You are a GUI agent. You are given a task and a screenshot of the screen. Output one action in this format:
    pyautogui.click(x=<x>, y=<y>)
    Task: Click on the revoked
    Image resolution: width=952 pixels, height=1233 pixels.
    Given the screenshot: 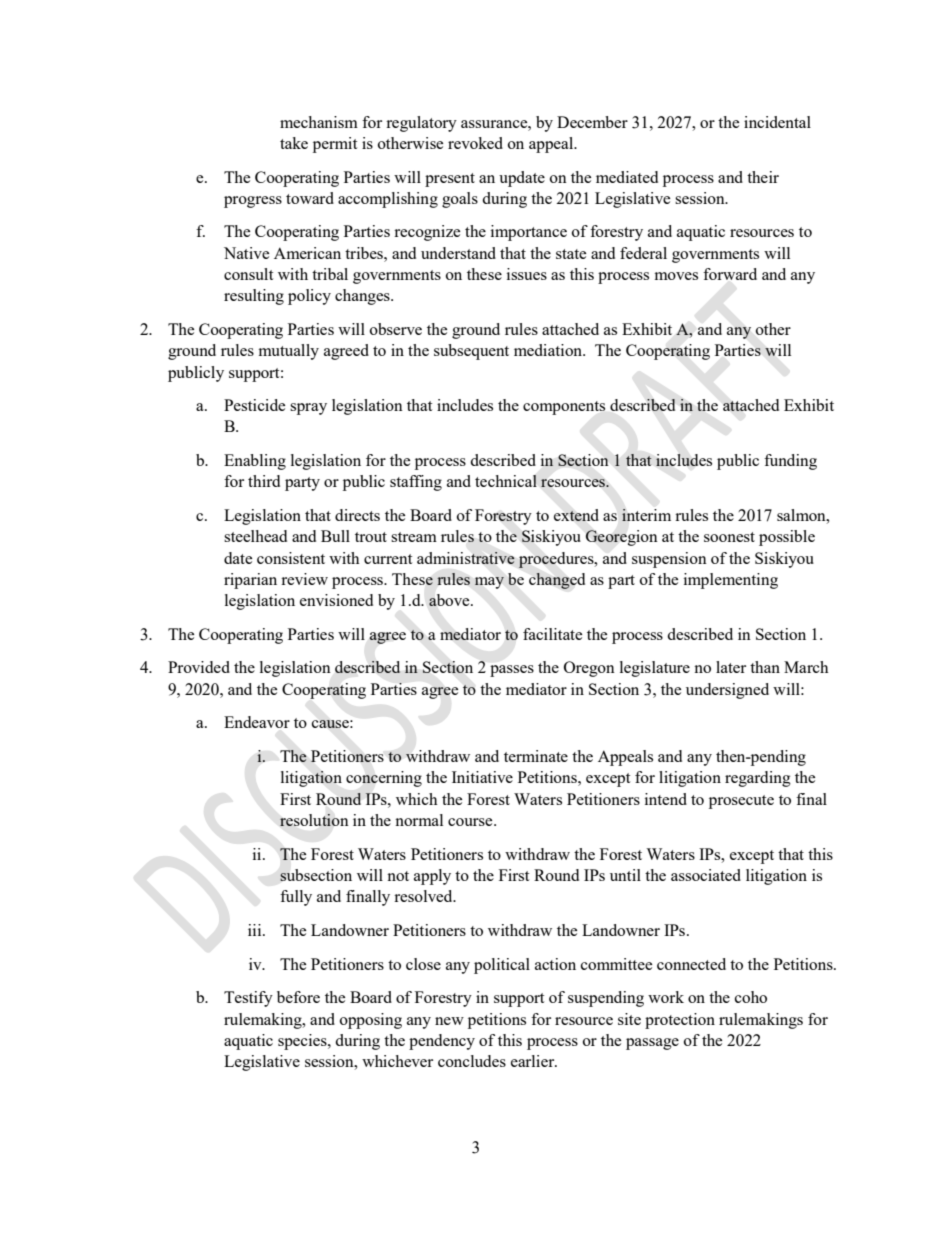 What is the action you would take?
    pyautogui.click(x=475, y=143)
